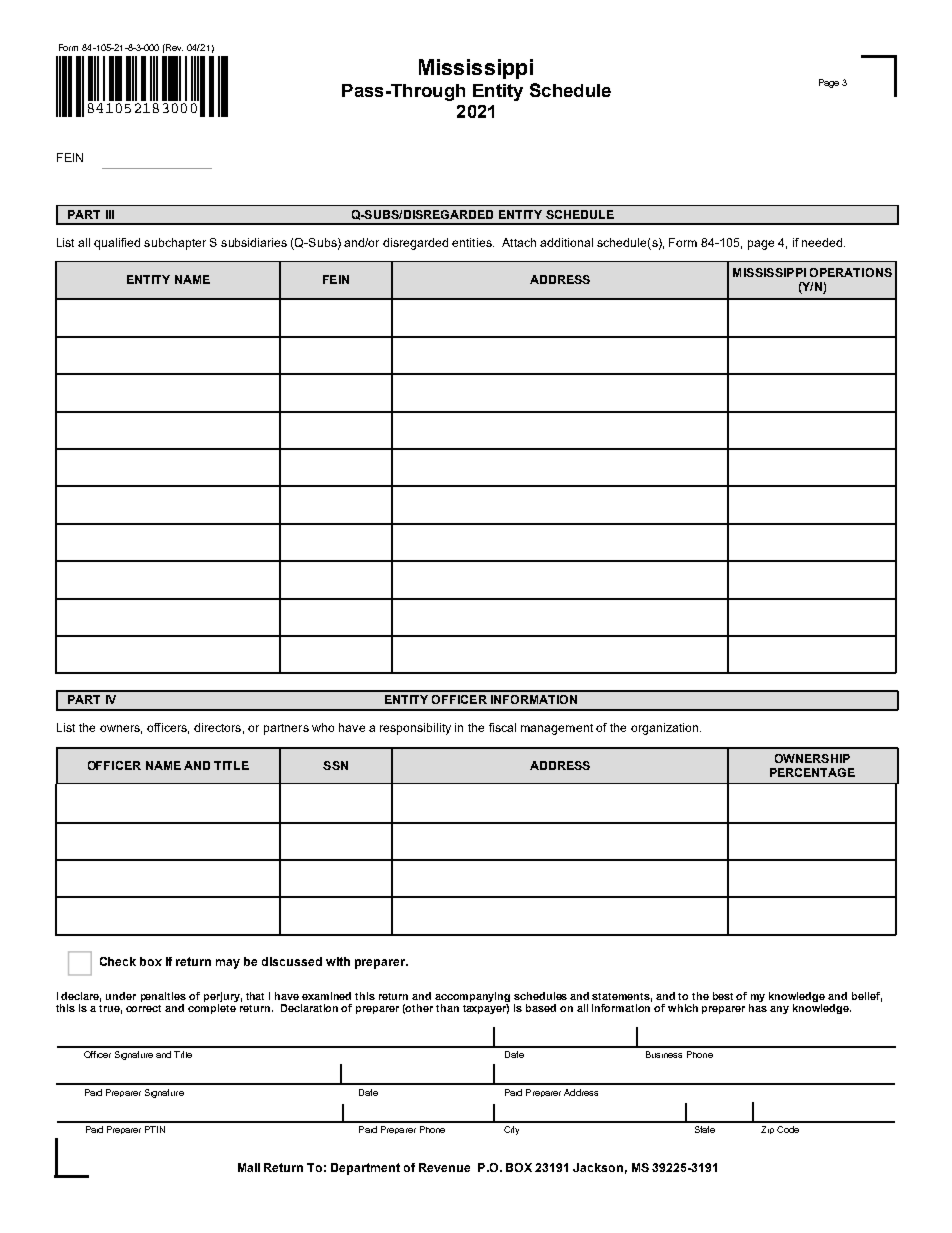 Image resolution: width=952 pixels, height=1233 pixels. Describe the element at coordinates (472, 997) in the screenshot. I see `accompanying` at that location.
